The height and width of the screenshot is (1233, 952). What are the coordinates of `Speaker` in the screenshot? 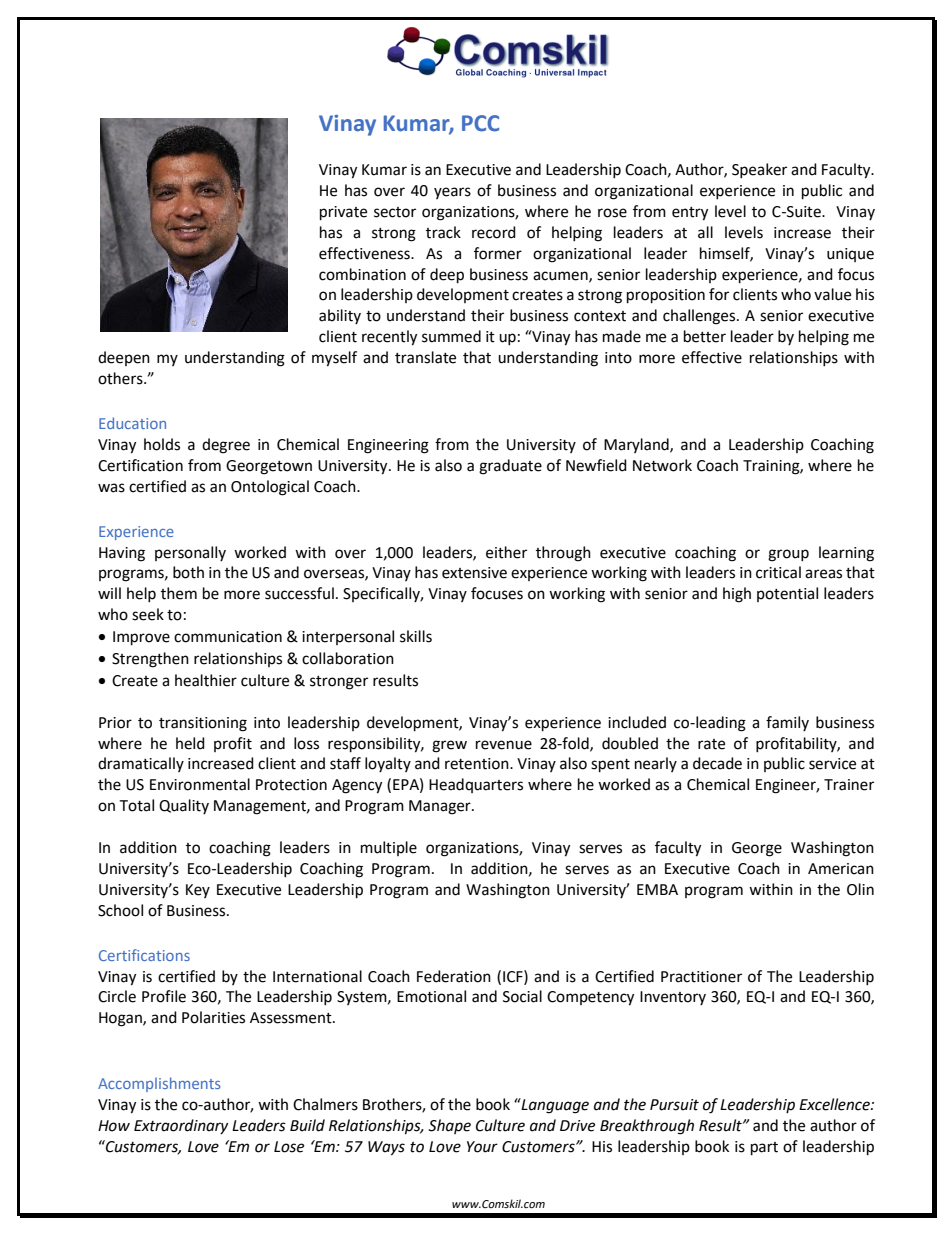 It's located at (759, 170).
